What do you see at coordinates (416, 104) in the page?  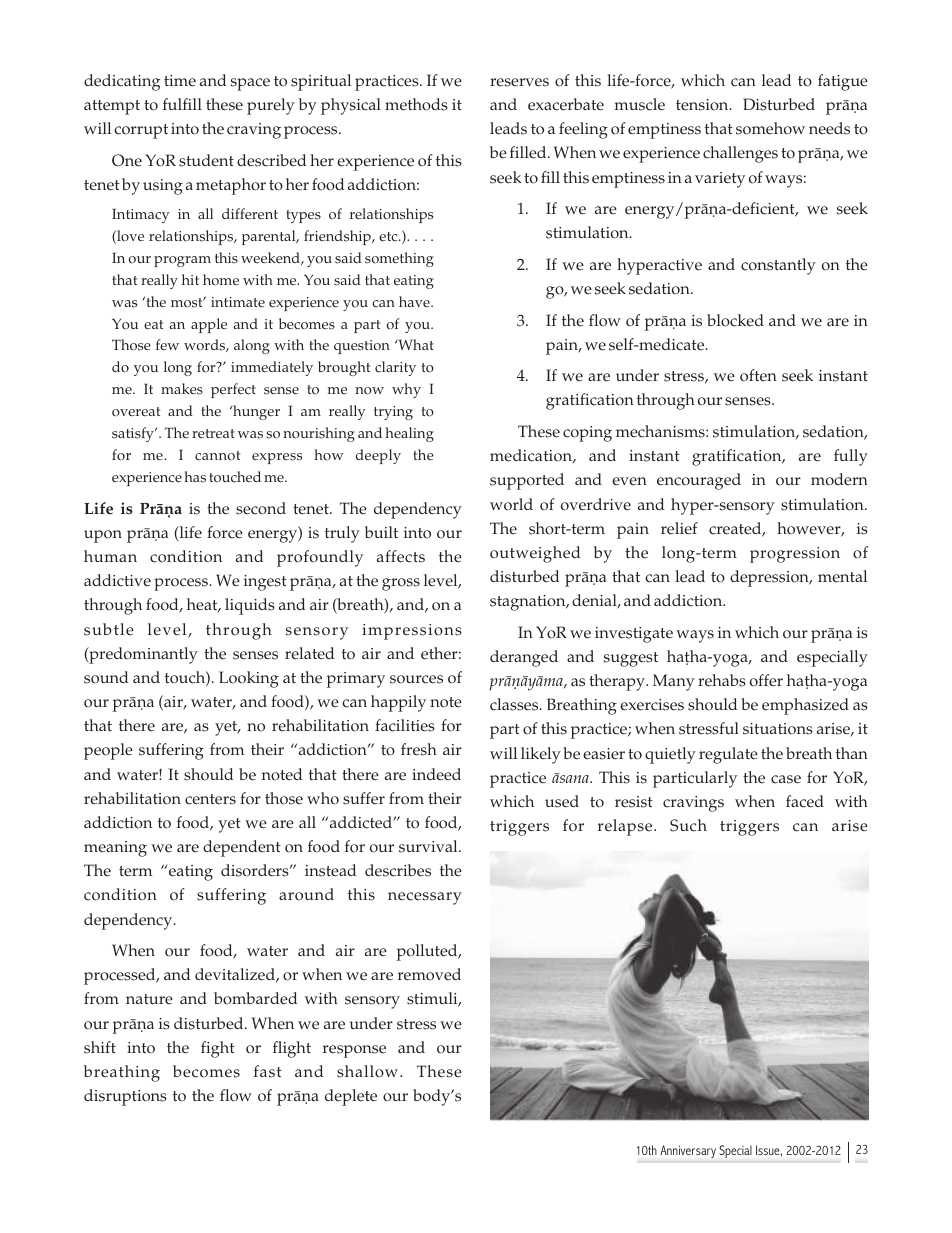 I see `methods` at bounding box center [416, 104].
